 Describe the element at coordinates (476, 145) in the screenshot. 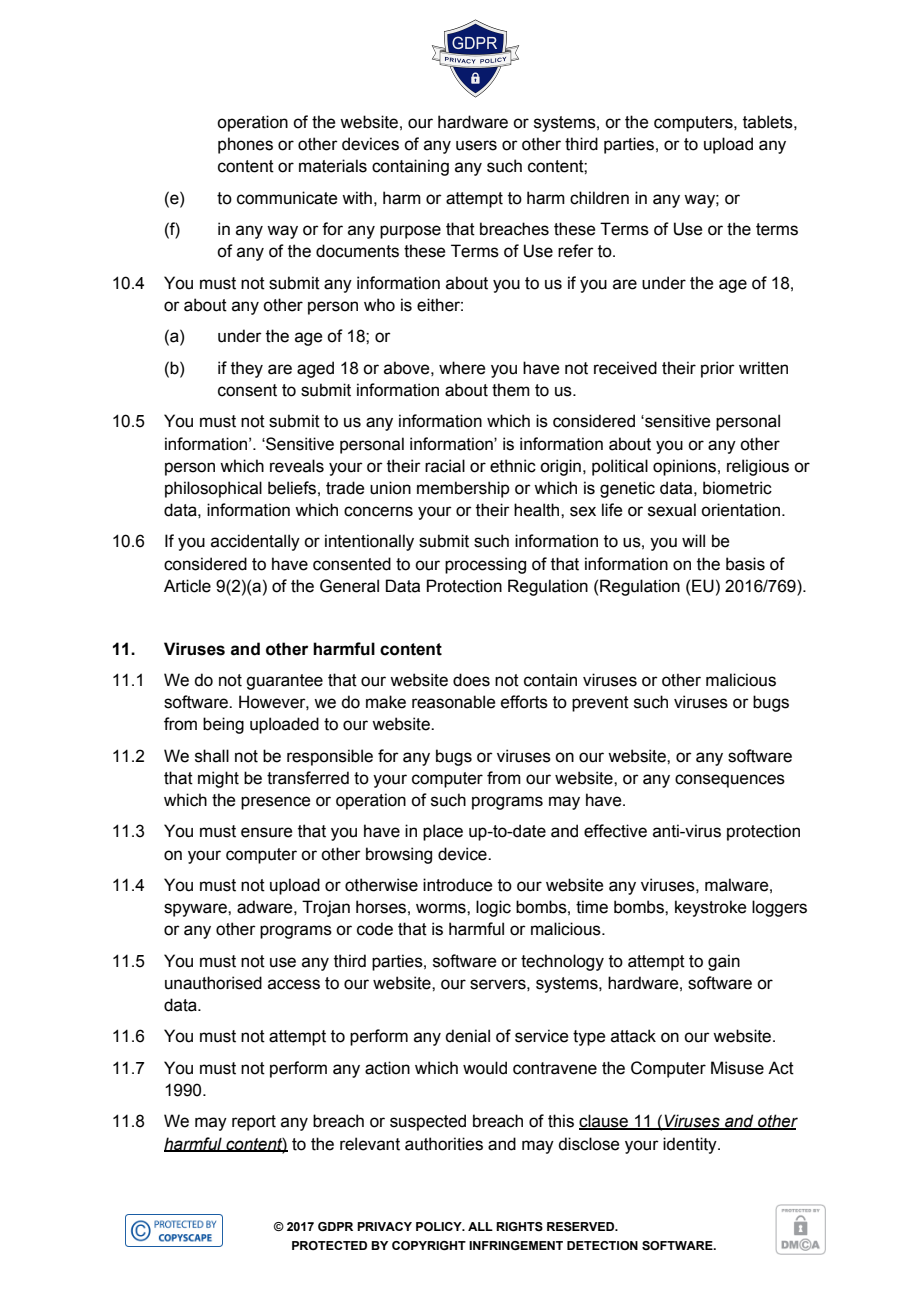

I see `users` at that location.
